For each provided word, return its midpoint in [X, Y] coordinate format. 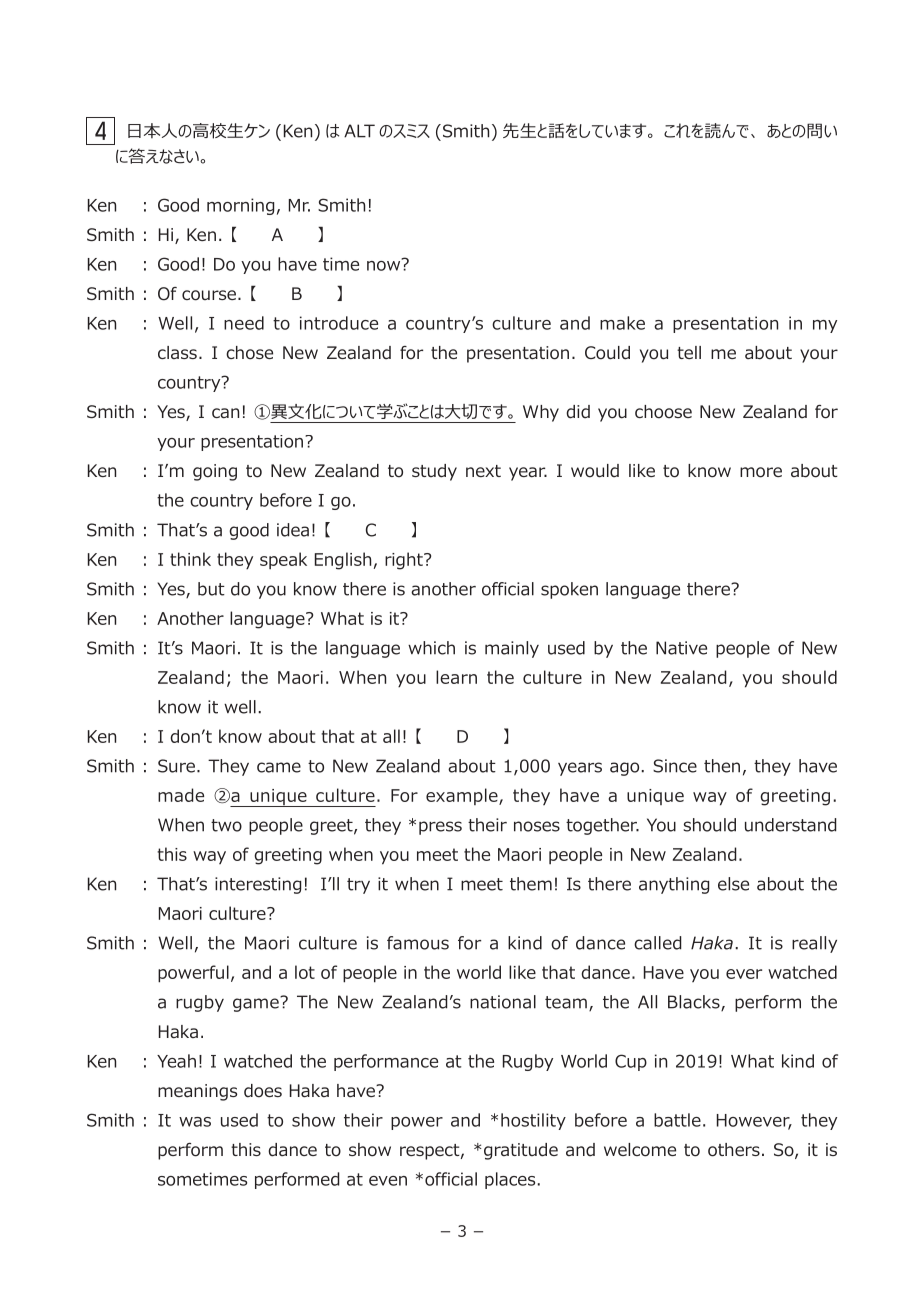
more [761, 472]
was [195, 1122]
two [226, 825]
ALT [359, 131]
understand [791, 825]
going [215, 472]
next [483, 471]
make [622, 323]
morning [240, 206]
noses [537, 826]
